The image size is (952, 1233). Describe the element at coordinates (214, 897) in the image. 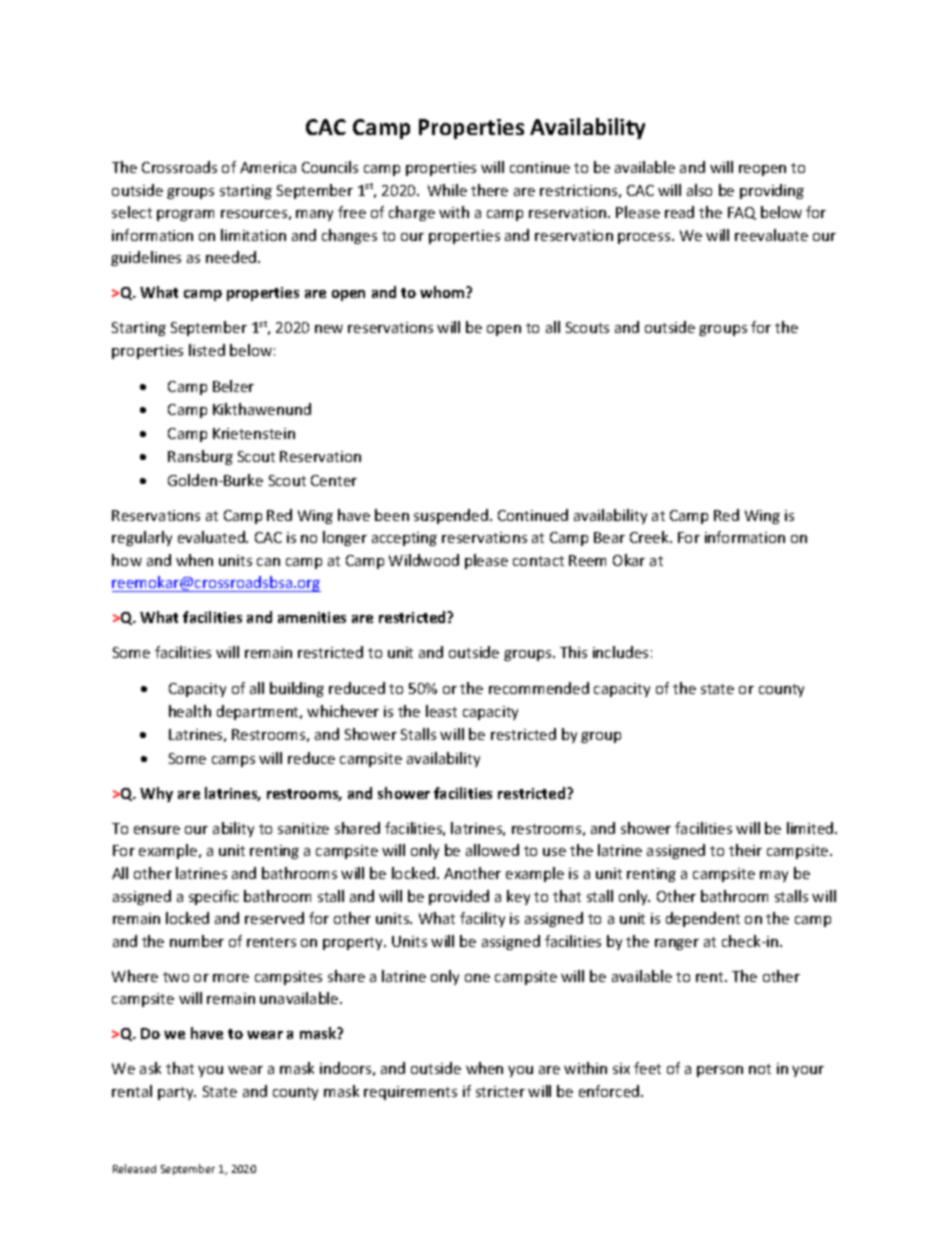

I see `specific` at that location.
